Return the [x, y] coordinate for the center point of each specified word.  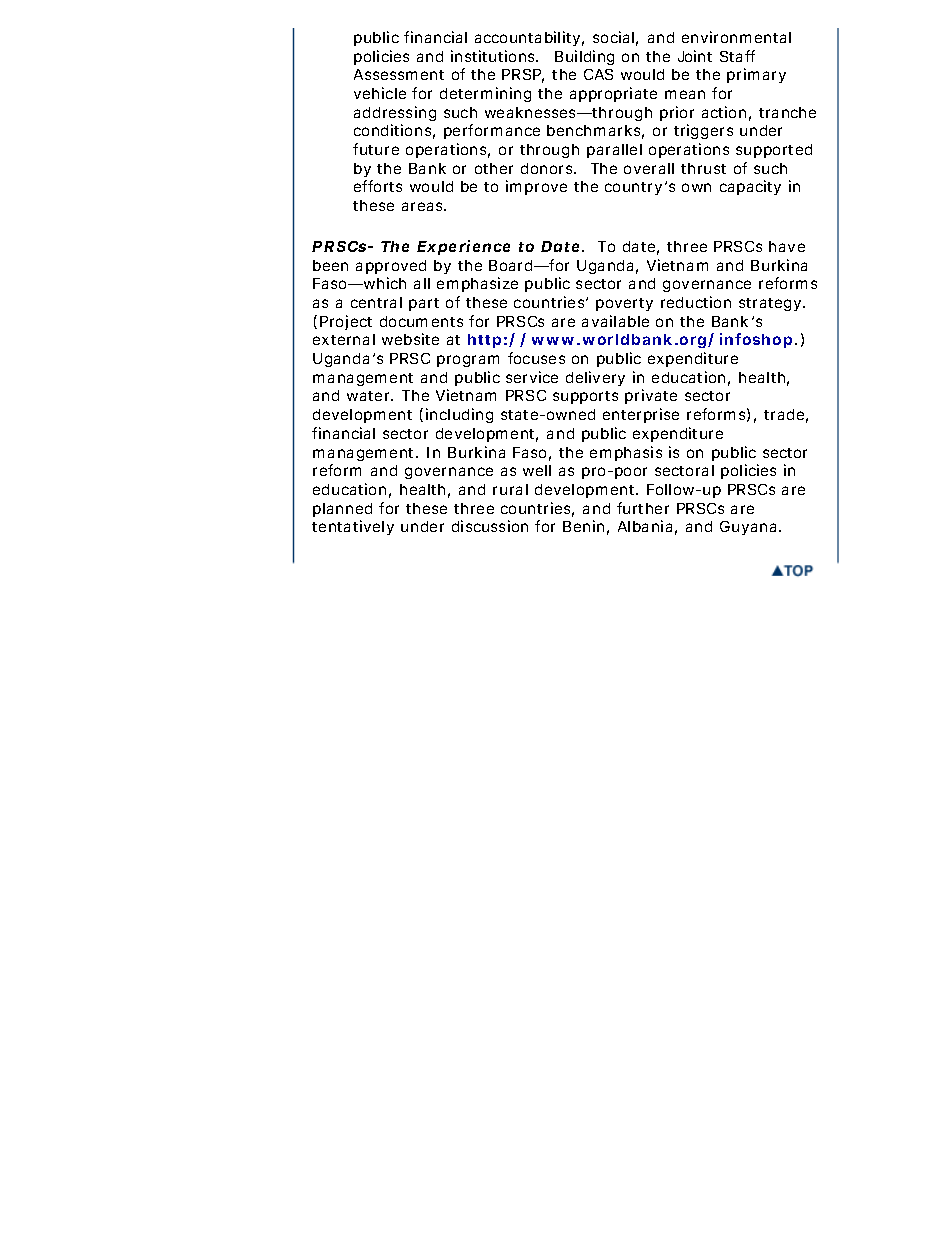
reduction [696, 302]
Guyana [750, 528]
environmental [736, 37]
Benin [586, 527]
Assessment [399, 74]
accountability [529, 38]
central [376, 302]
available [615, 321]
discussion [490, 526]
